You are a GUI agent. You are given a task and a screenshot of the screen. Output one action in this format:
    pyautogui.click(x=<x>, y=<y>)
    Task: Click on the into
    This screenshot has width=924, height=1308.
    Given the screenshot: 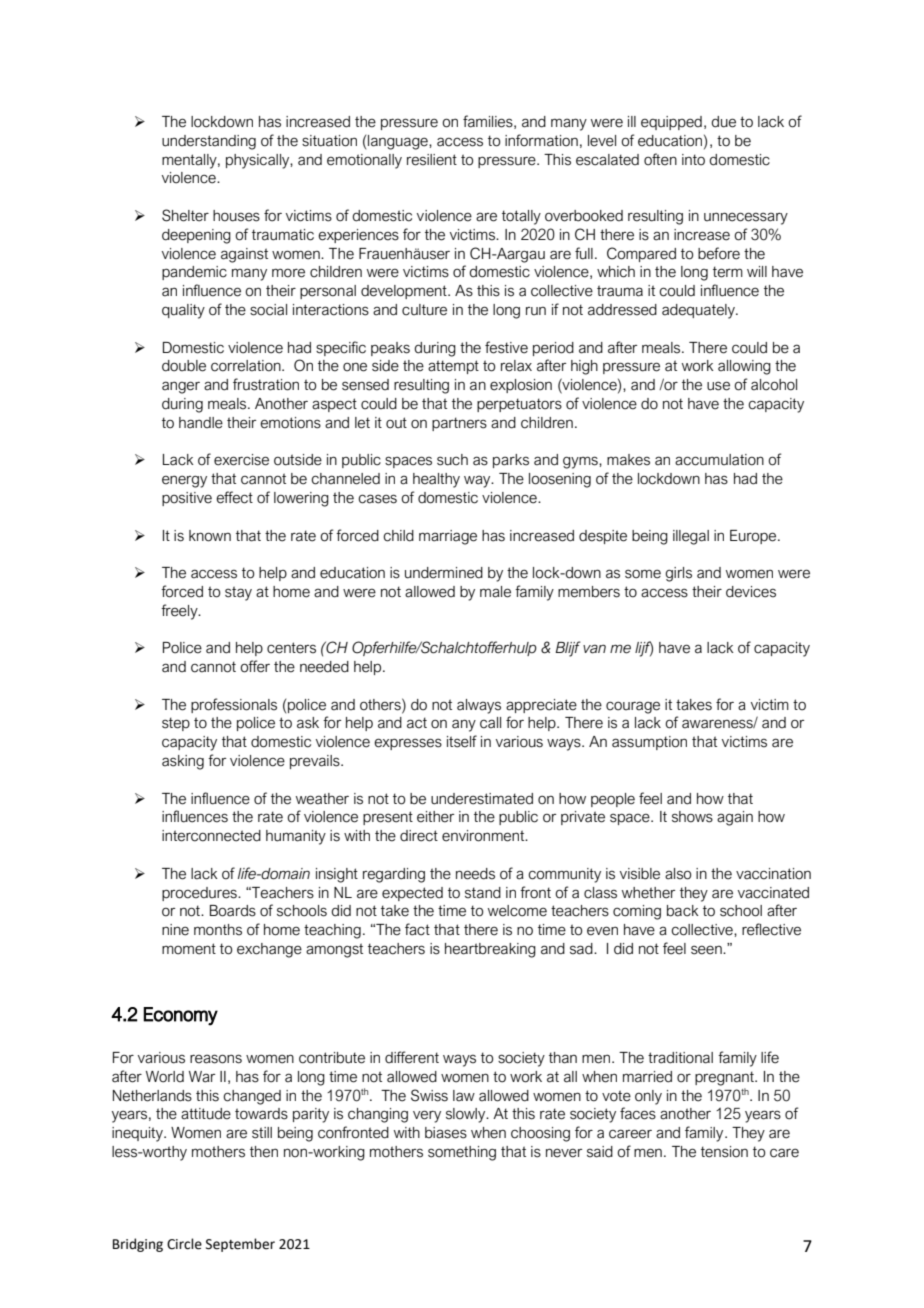 What is the action you would take?
    pyautogui.click(x=693, y=160)
